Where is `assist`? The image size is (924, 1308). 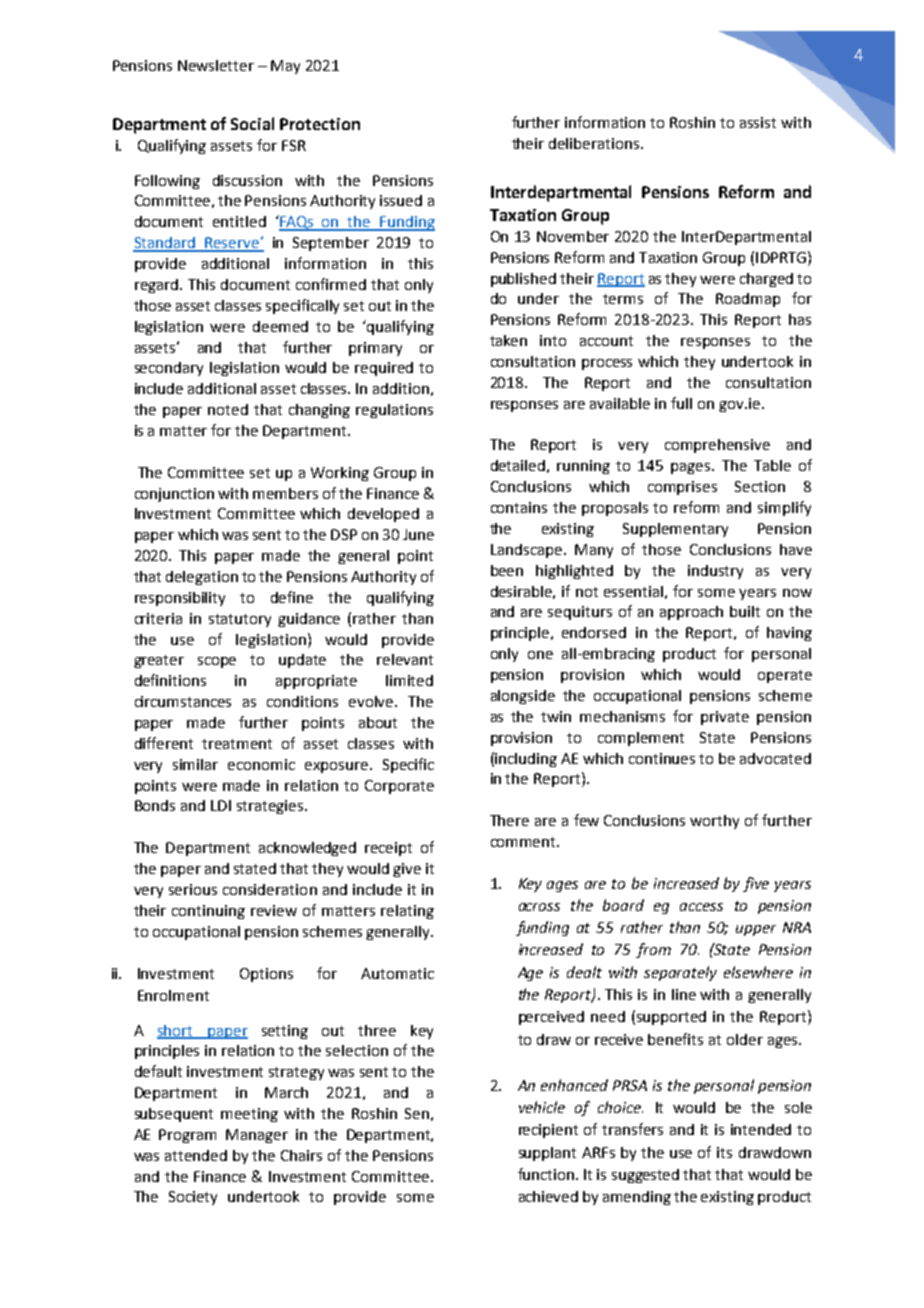
assist is located at coordinates (758, 122).
